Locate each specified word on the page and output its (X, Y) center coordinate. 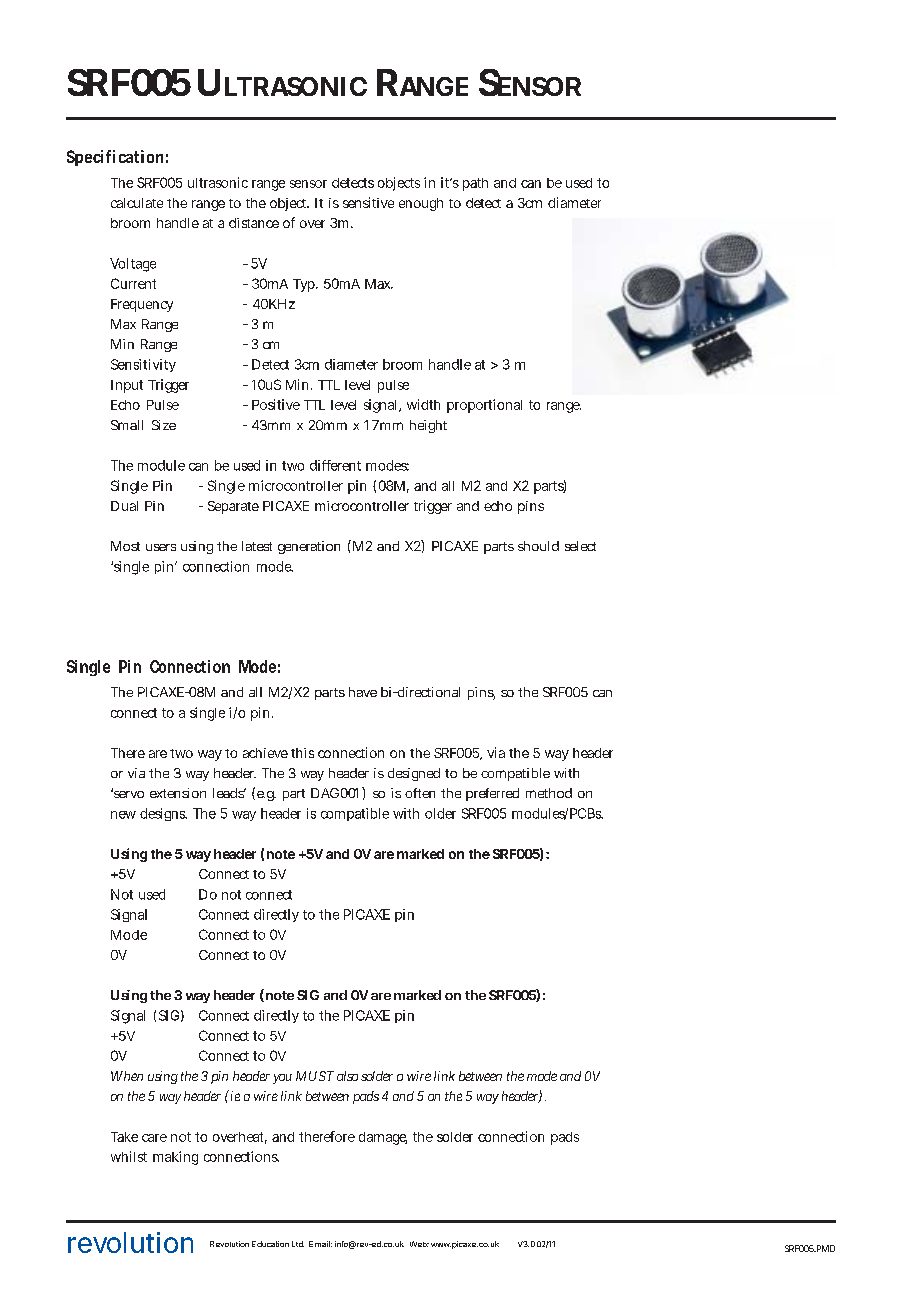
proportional (484, 406)
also (347, 1076)
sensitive (368, 202)
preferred (492, 794)
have (363, 692)
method (549, 793)
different (335, 465)
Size (164, 425)
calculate (137, 203)
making (175, 1158)
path (475, 184)
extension (178, 793)
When (127, 1076)
